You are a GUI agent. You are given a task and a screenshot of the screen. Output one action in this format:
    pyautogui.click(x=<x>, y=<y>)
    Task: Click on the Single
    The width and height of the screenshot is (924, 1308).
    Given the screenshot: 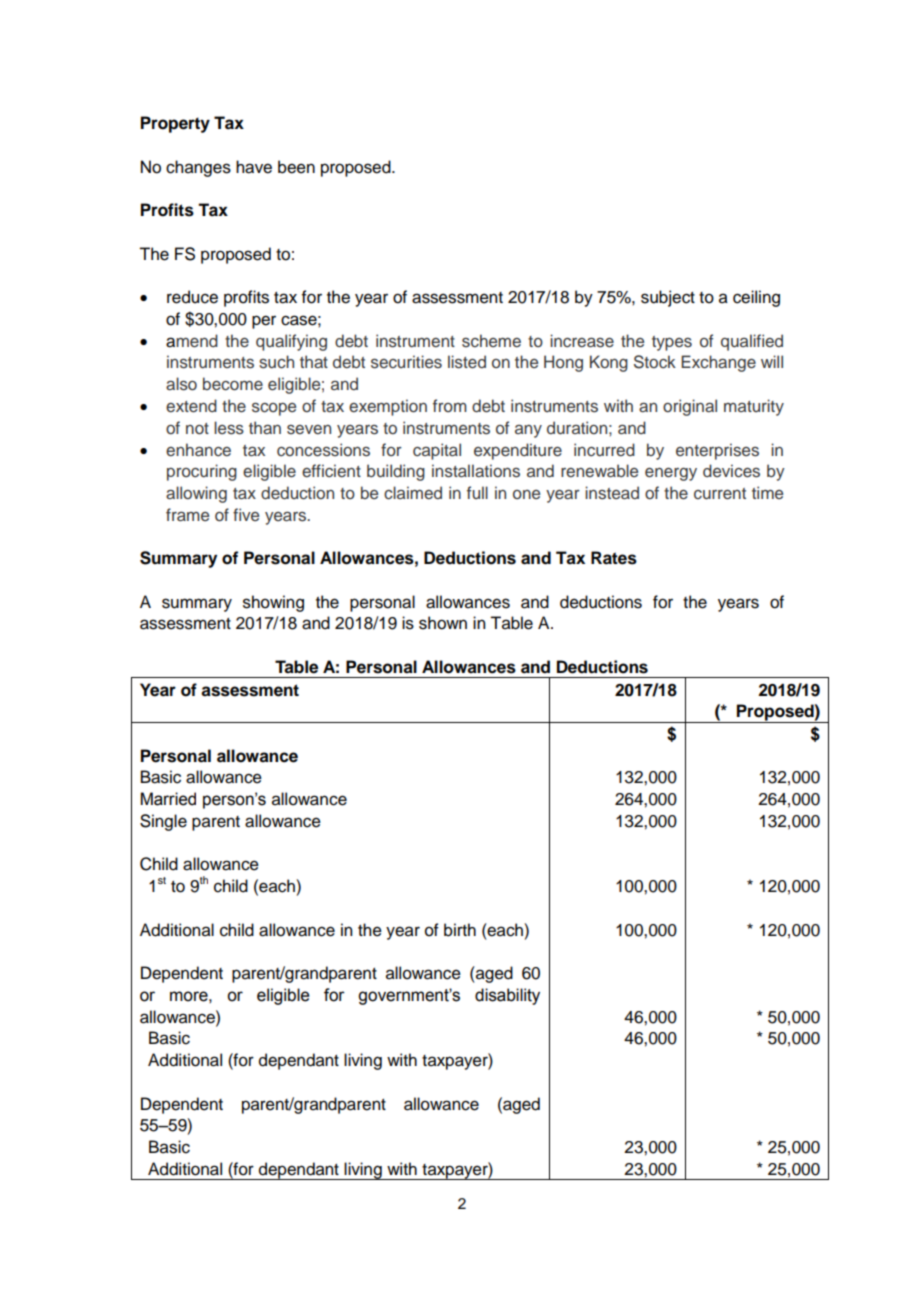 What is the action you would take?
    pyautogui.click(x=163, y=822)
